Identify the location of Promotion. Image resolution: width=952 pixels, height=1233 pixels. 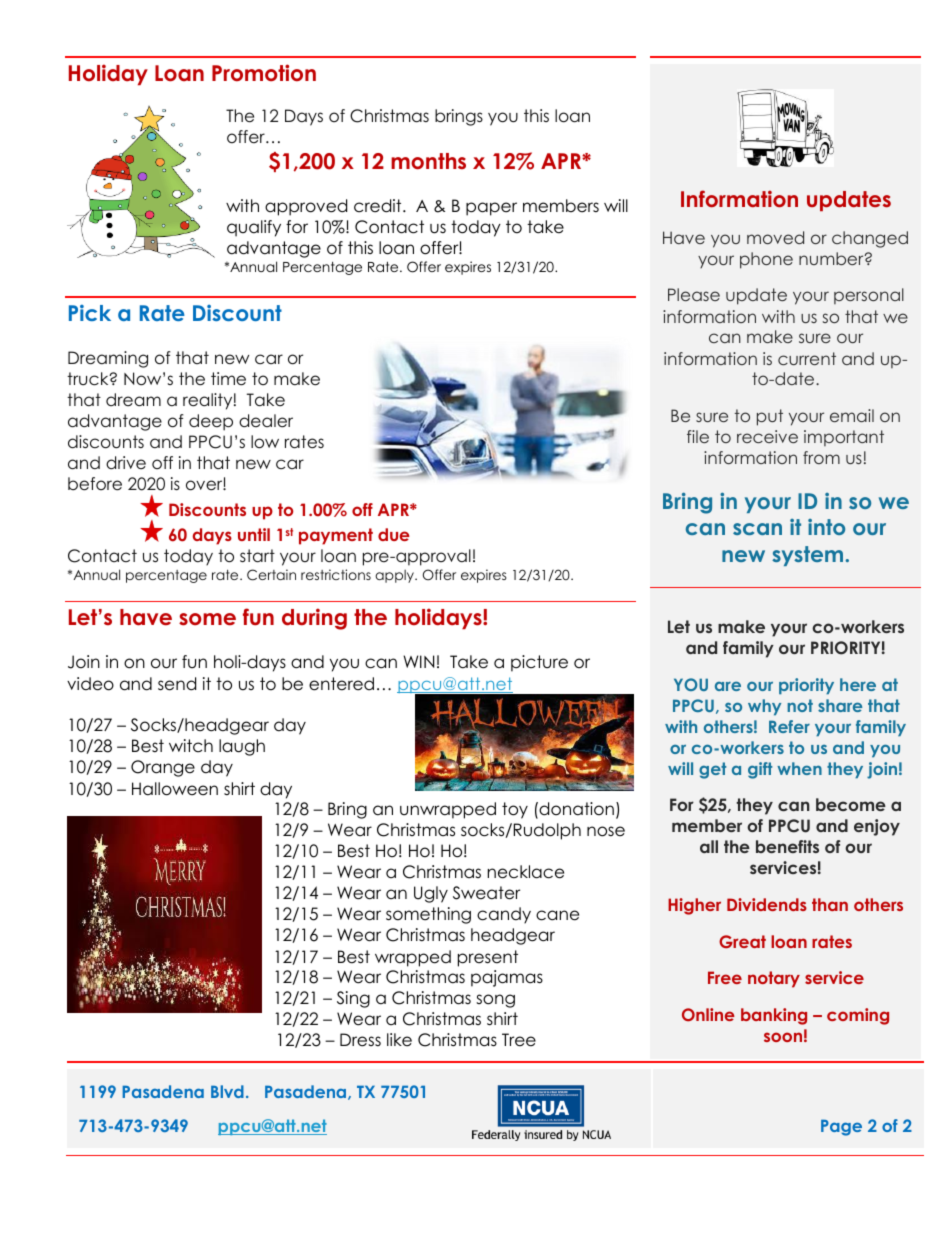
(264, 73).
